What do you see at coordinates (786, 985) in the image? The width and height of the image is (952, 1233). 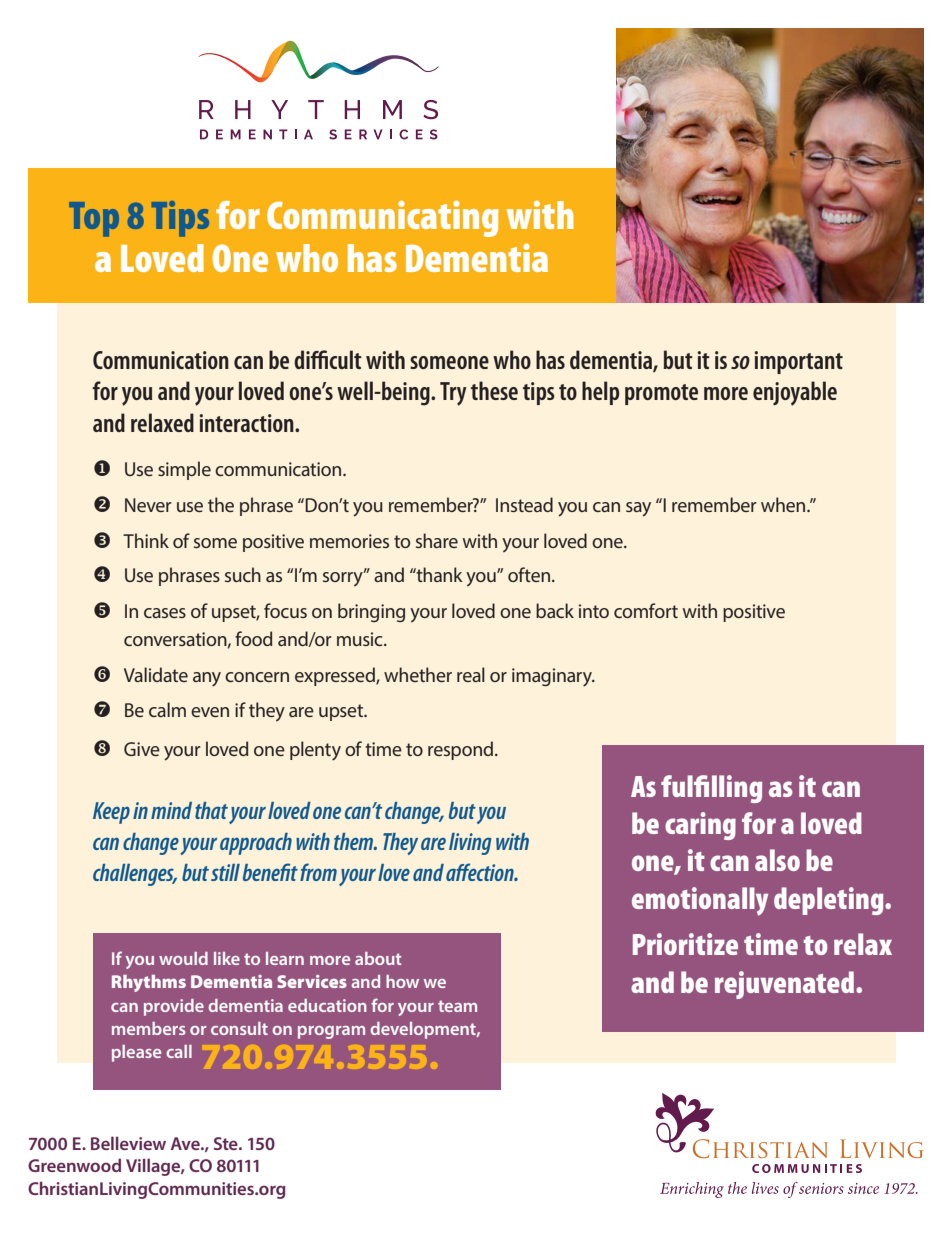 I see `rejuvenated` at bounding box center [786, 985].
